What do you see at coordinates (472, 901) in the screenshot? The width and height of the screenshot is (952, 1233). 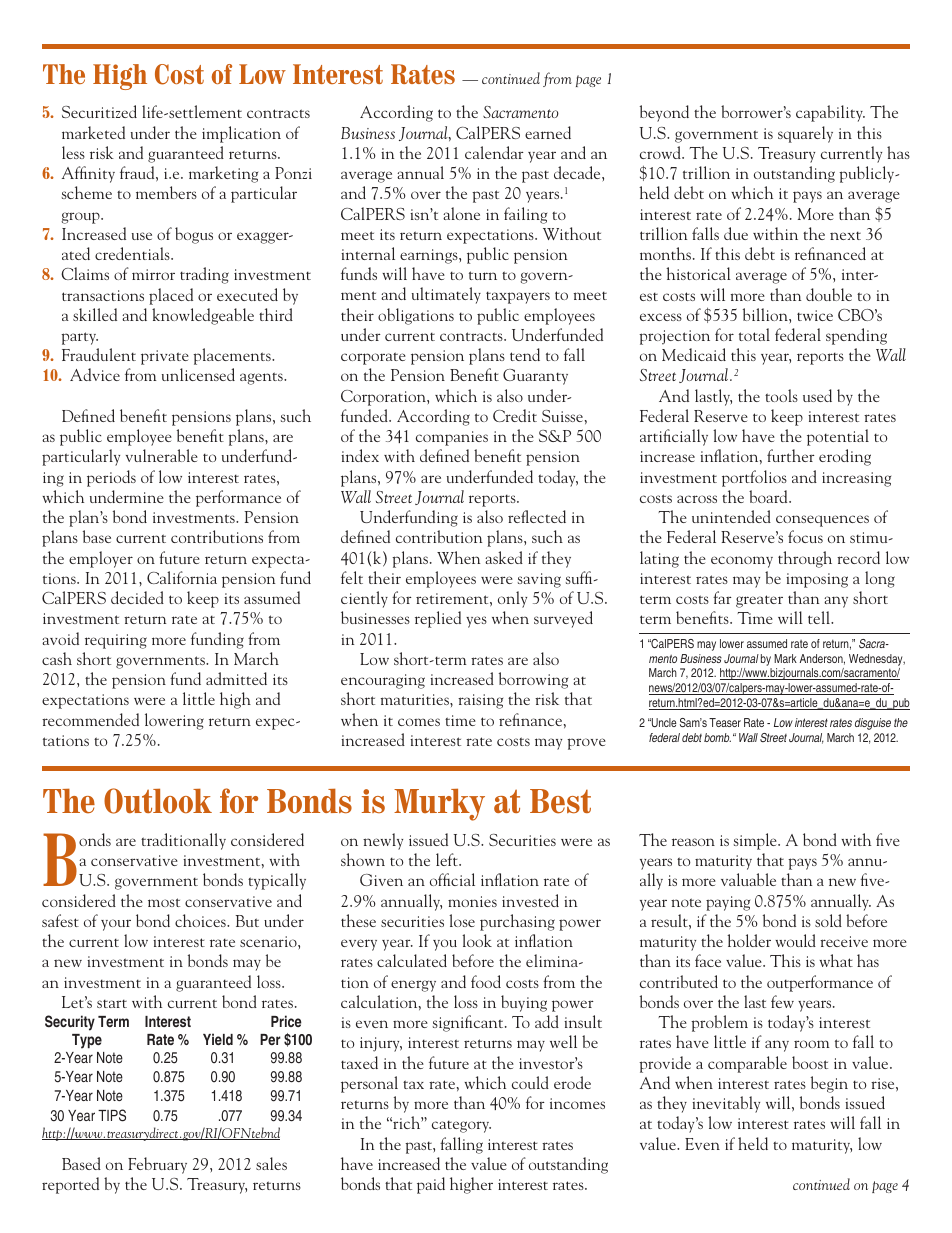 I see `monies` at bounding box center [472, 901].
